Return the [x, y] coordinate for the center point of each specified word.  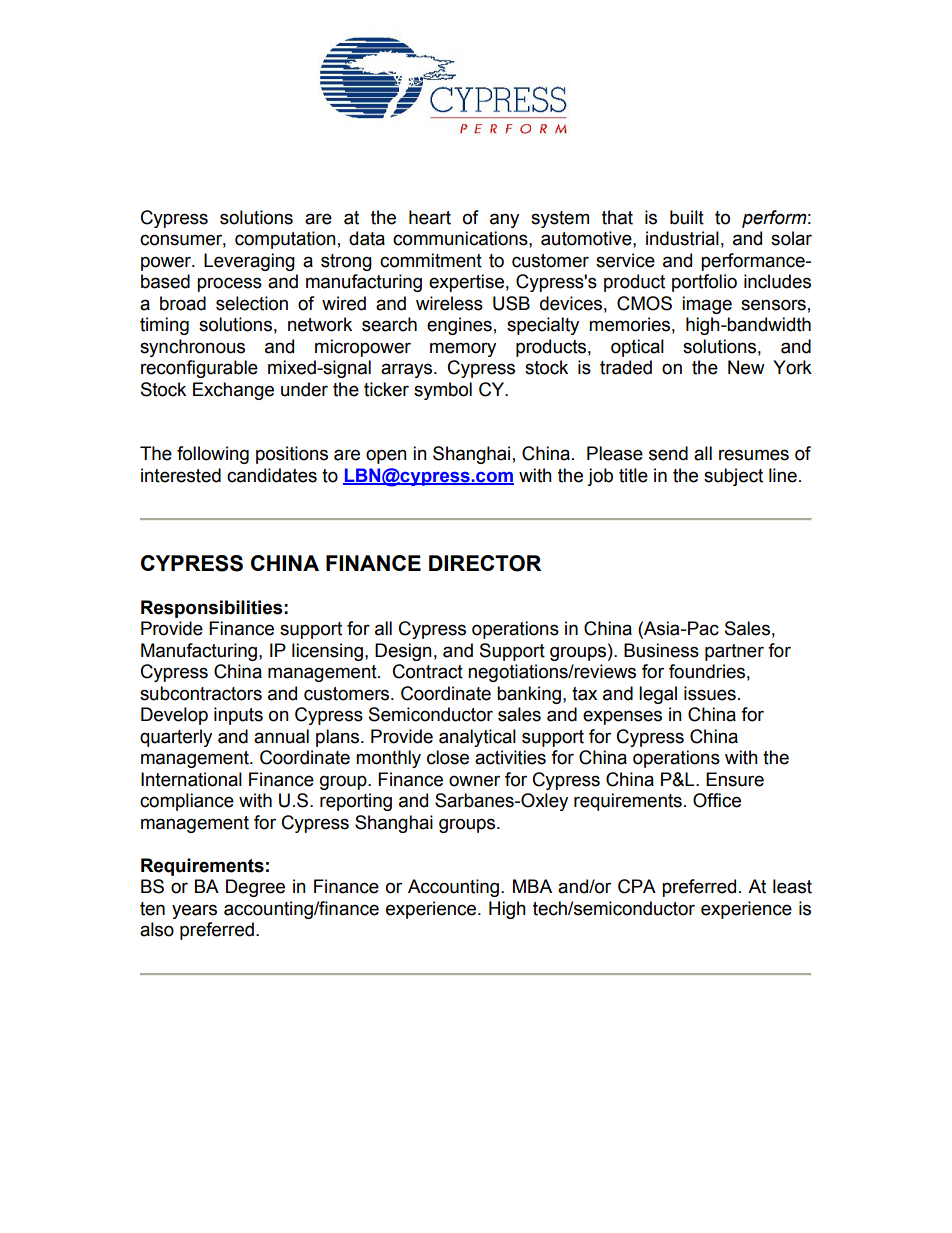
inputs [238, 716]
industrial [682, 238]
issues [710, 693]
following [213, 455]
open [386, 456]
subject [733, 477]
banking [529, 695]
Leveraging [249, 262]
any [504, 220]
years [194, 911]
